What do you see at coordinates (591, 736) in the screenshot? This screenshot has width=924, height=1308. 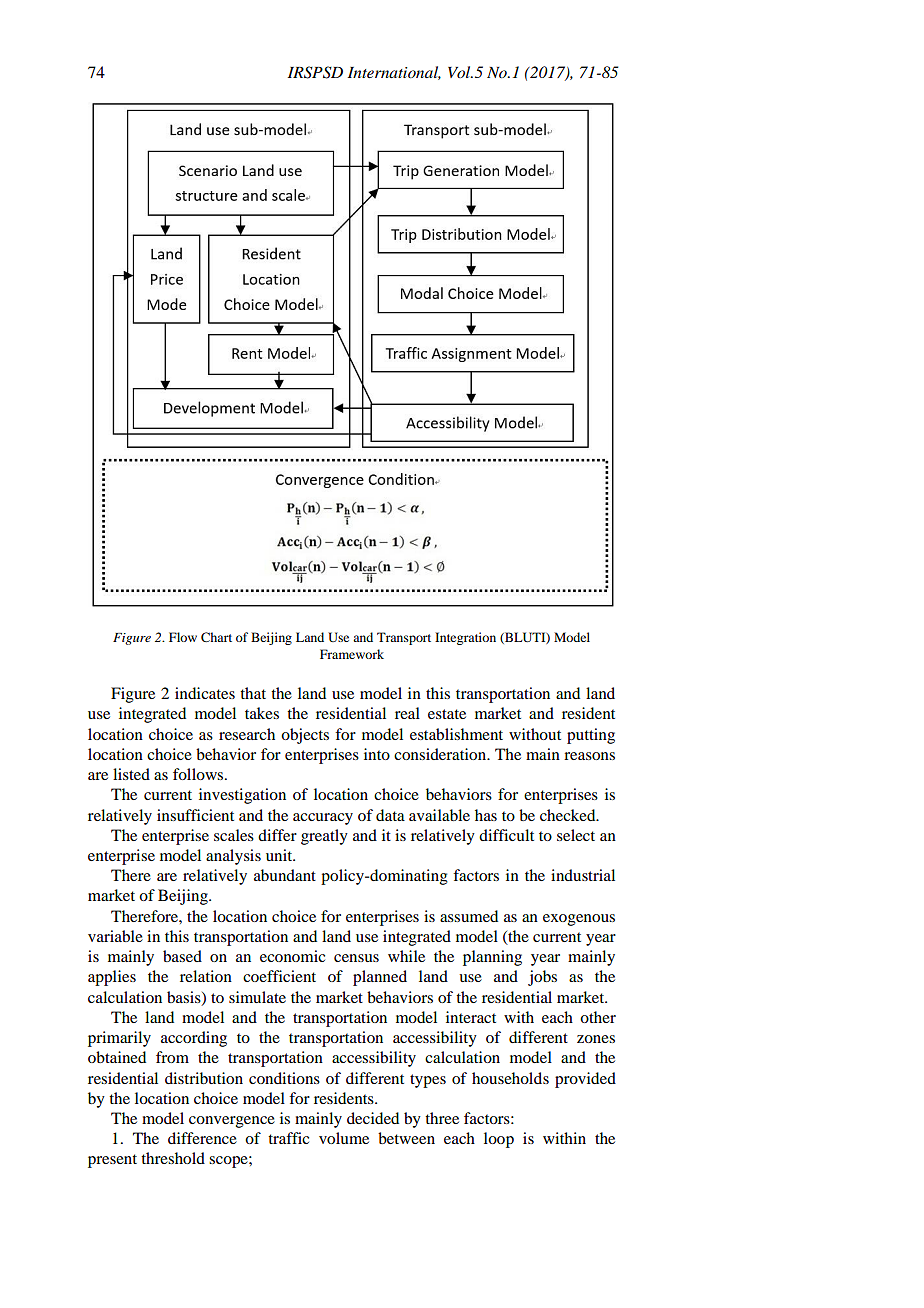 I see `putting` at bounding box center [591, 736].
